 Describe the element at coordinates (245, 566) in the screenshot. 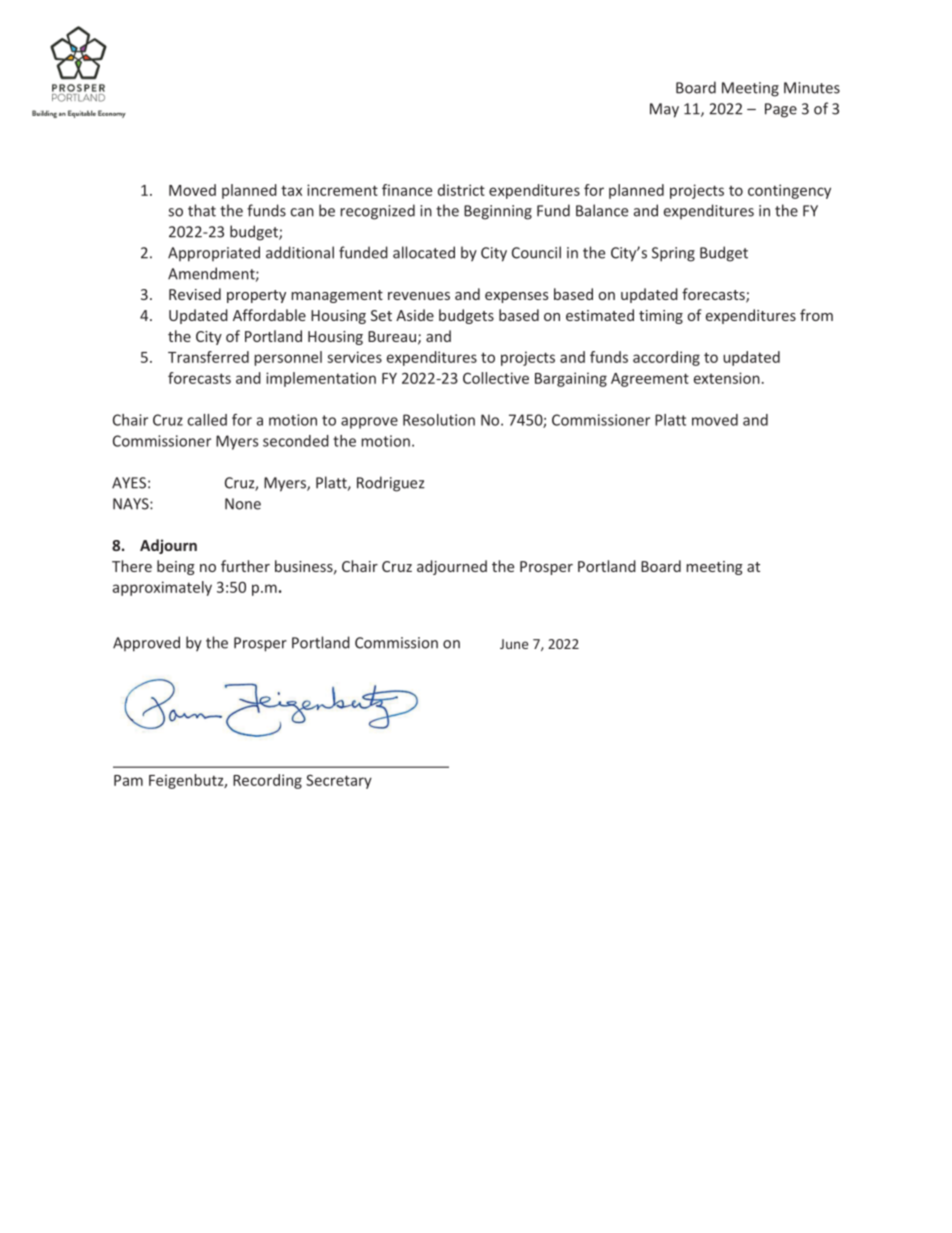

I see `further` at that location.
